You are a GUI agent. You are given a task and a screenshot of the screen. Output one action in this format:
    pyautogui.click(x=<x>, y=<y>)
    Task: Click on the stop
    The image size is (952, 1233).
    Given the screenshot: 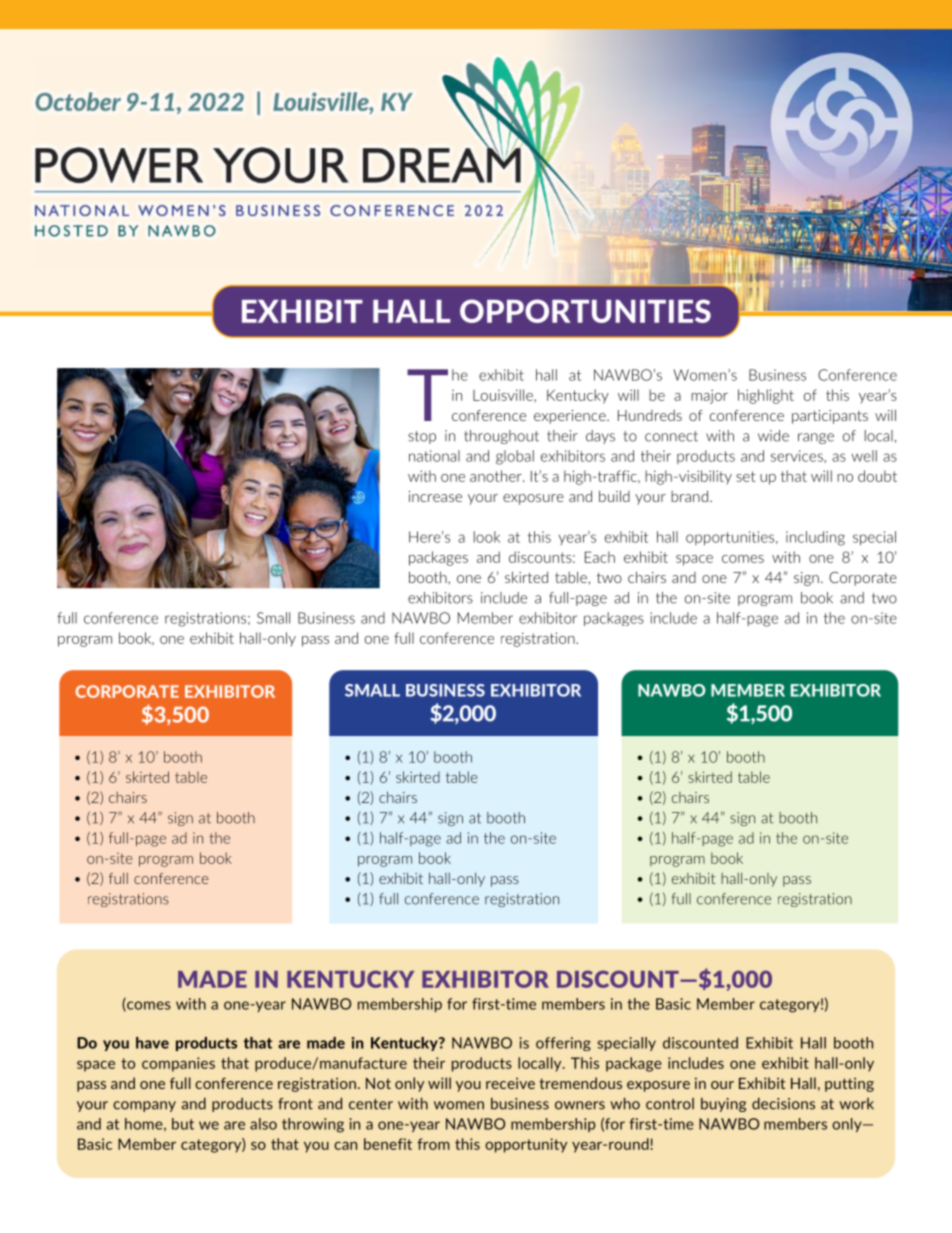 What is the action you would take?
    pyautogui.click(x=422, y=437)
